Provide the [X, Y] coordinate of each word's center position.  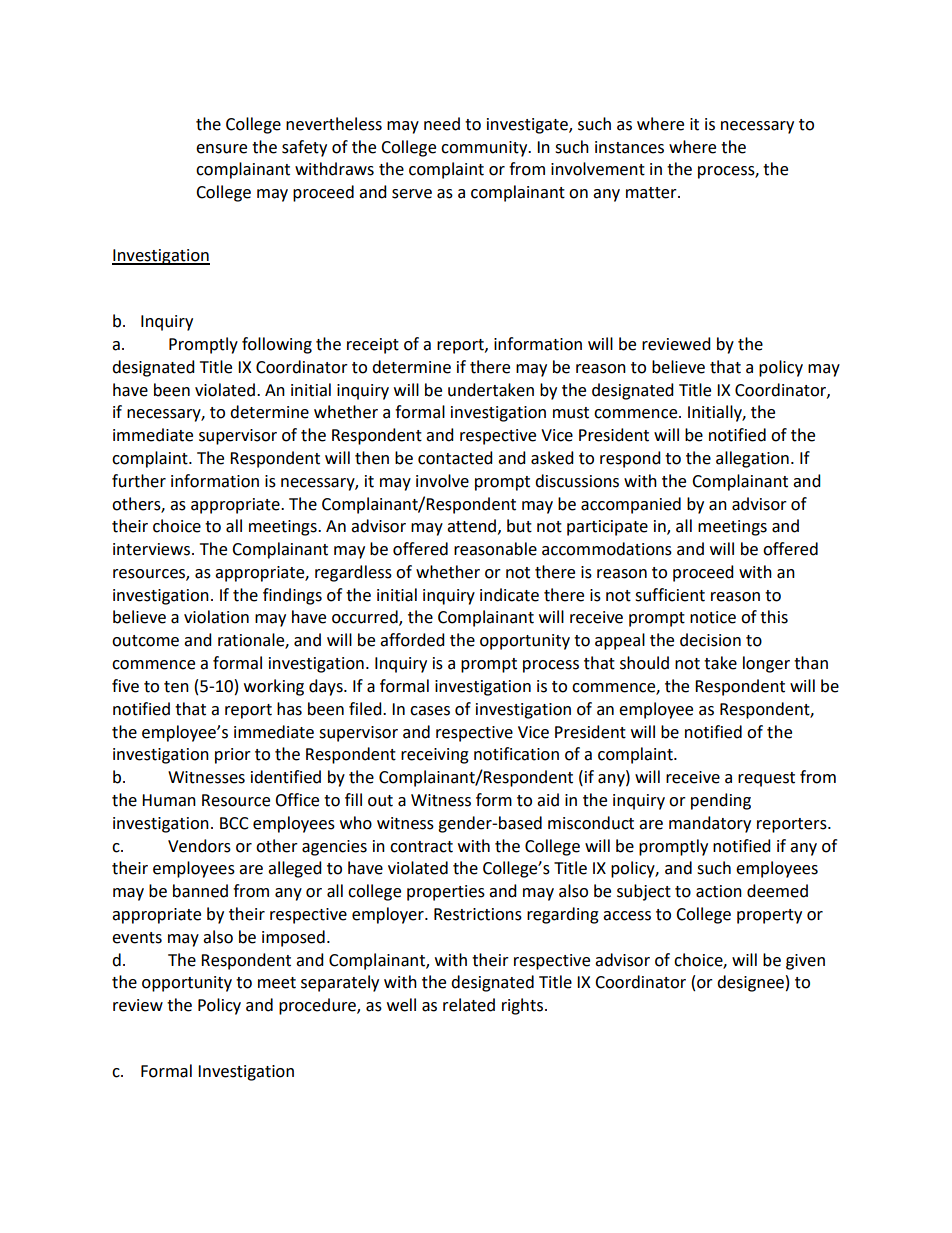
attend [471, 526]
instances [629, 147]
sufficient [670, 595]
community [485, 149]
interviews [153, 549]
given [805, 962]
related [469, 1005]
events [137, 938]
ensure [221, 149]
